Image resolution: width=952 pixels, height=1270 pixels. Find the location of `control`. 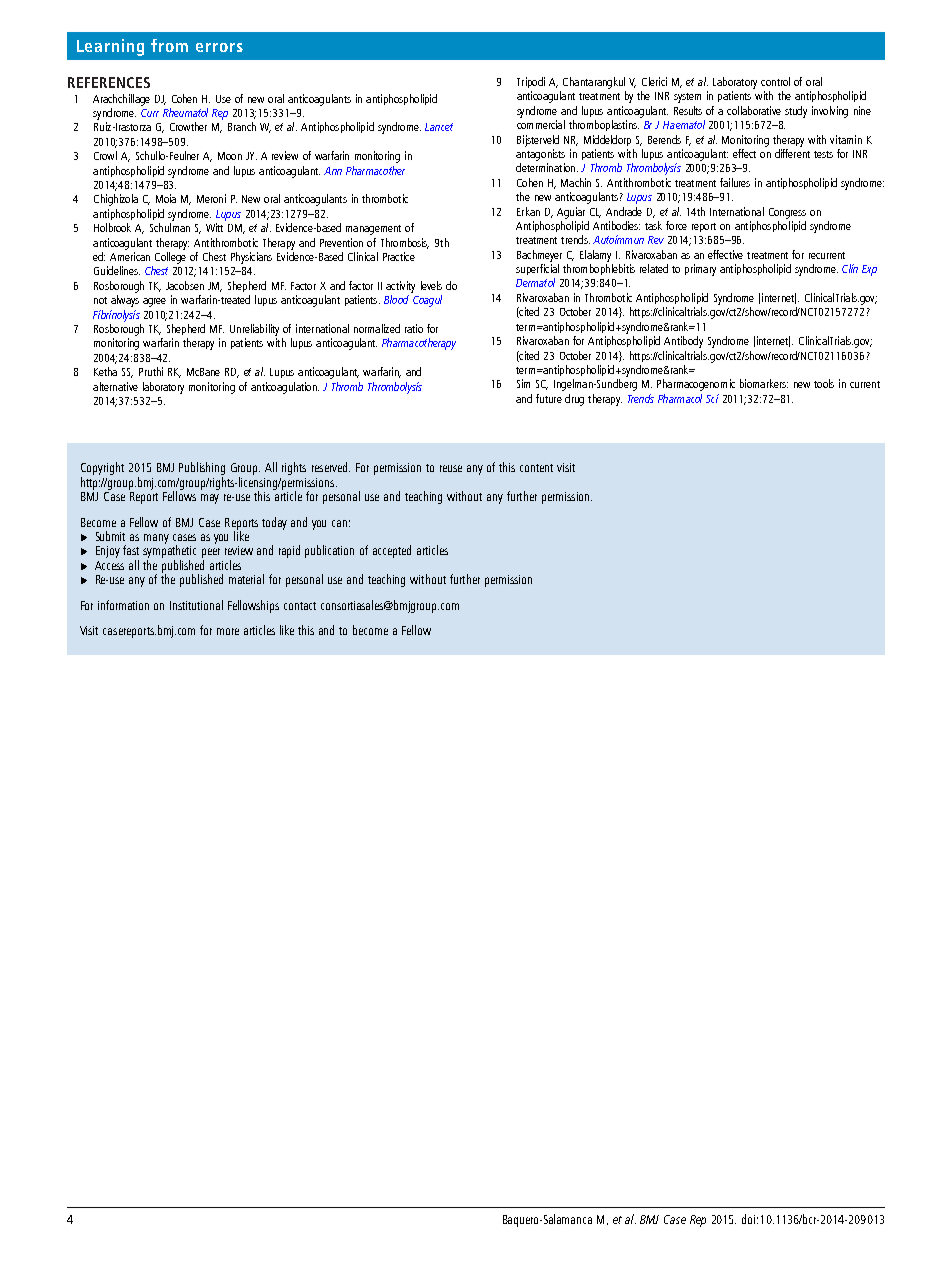

control is located at coordinates (775, 81).
